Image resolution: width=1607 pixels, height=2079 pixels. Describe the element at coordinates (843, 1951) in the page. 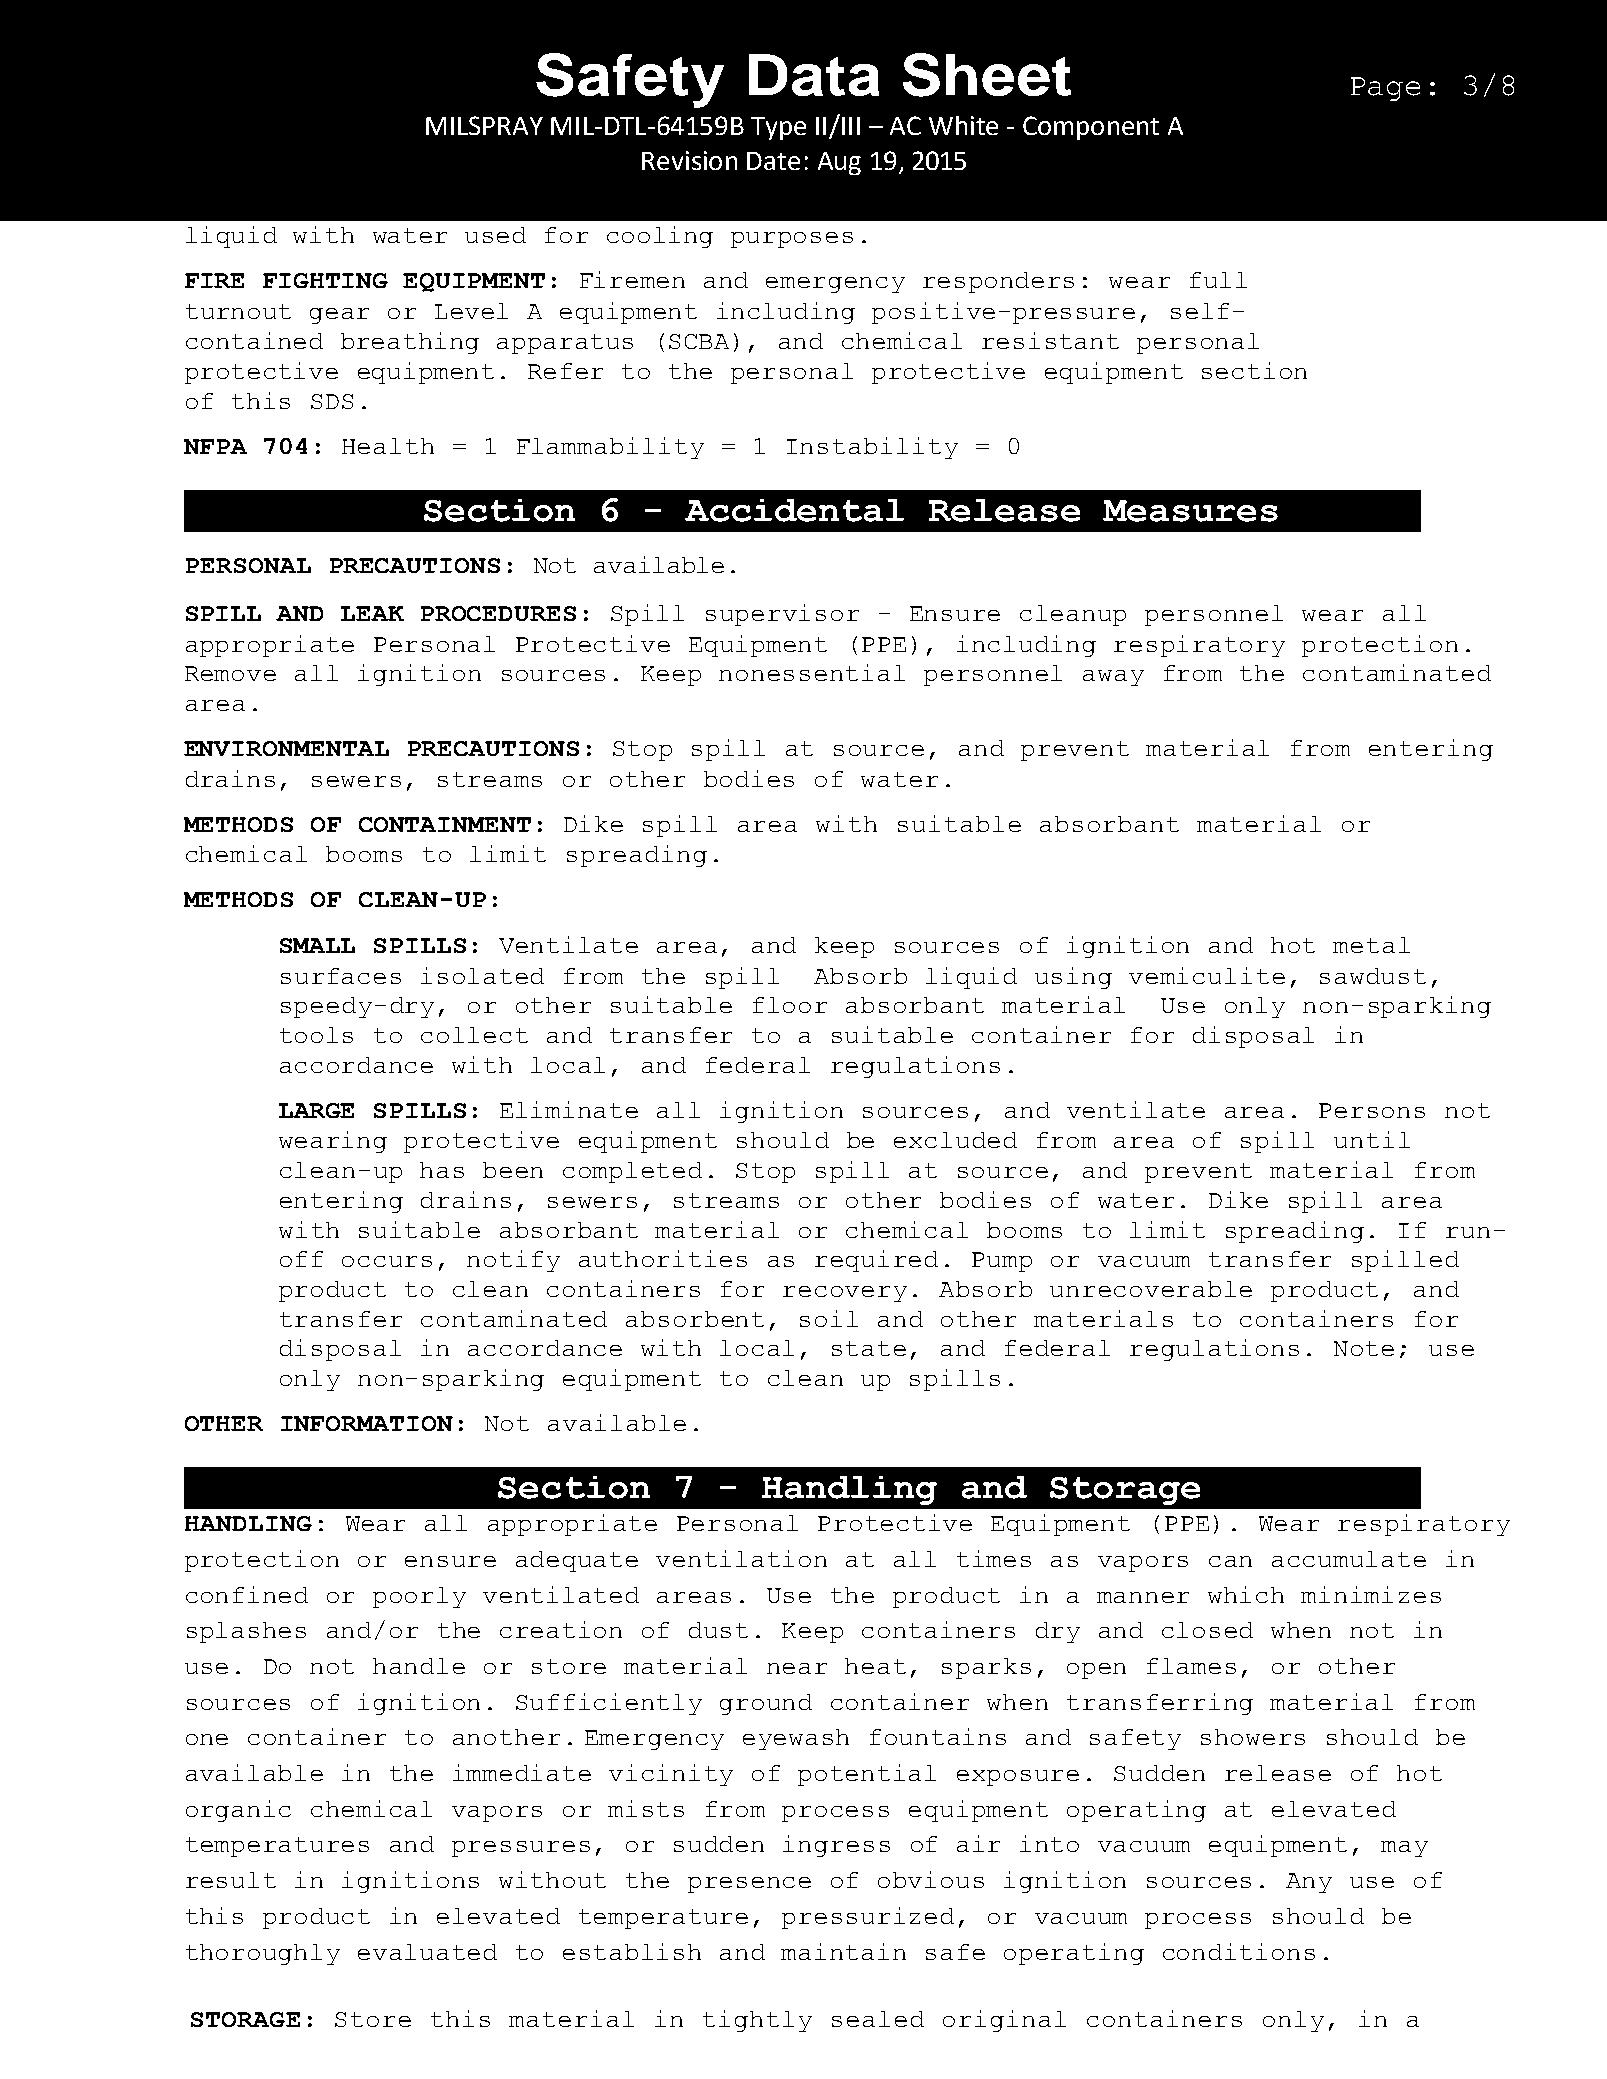

I see `maintain` at that location.
